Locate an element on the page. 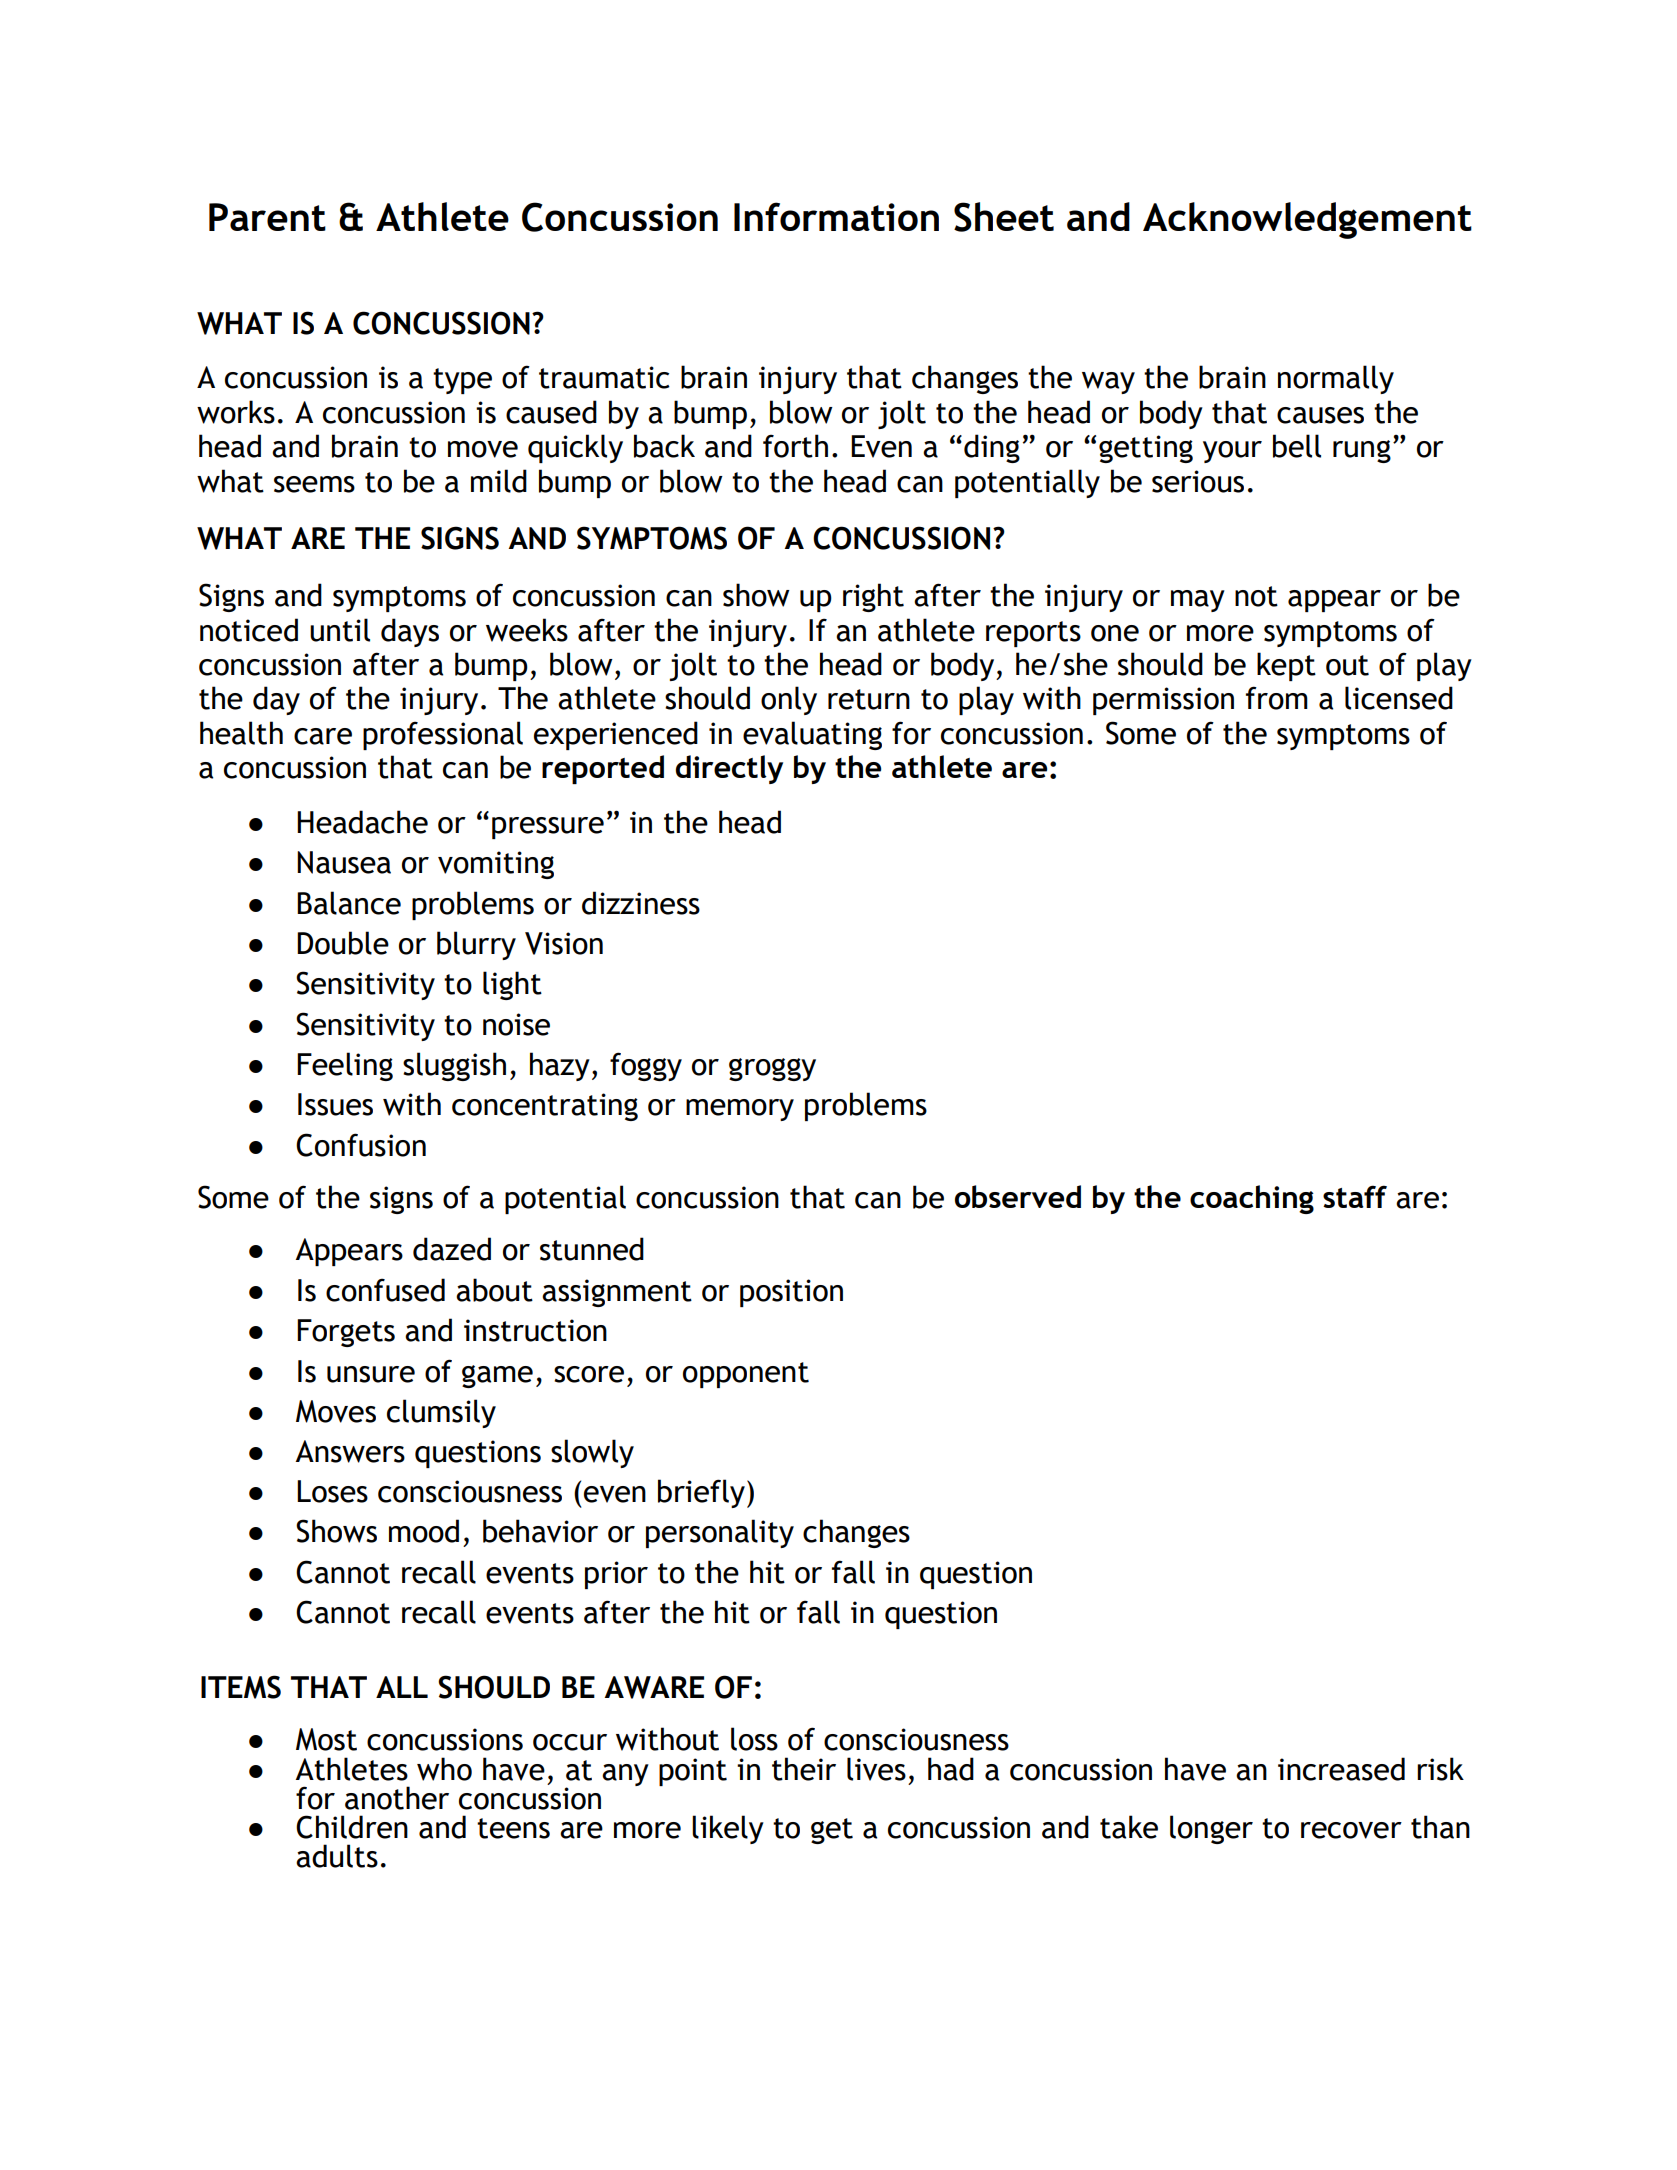 This document has width=1677, height=2170. position is located at coordinates (791, 1293).
